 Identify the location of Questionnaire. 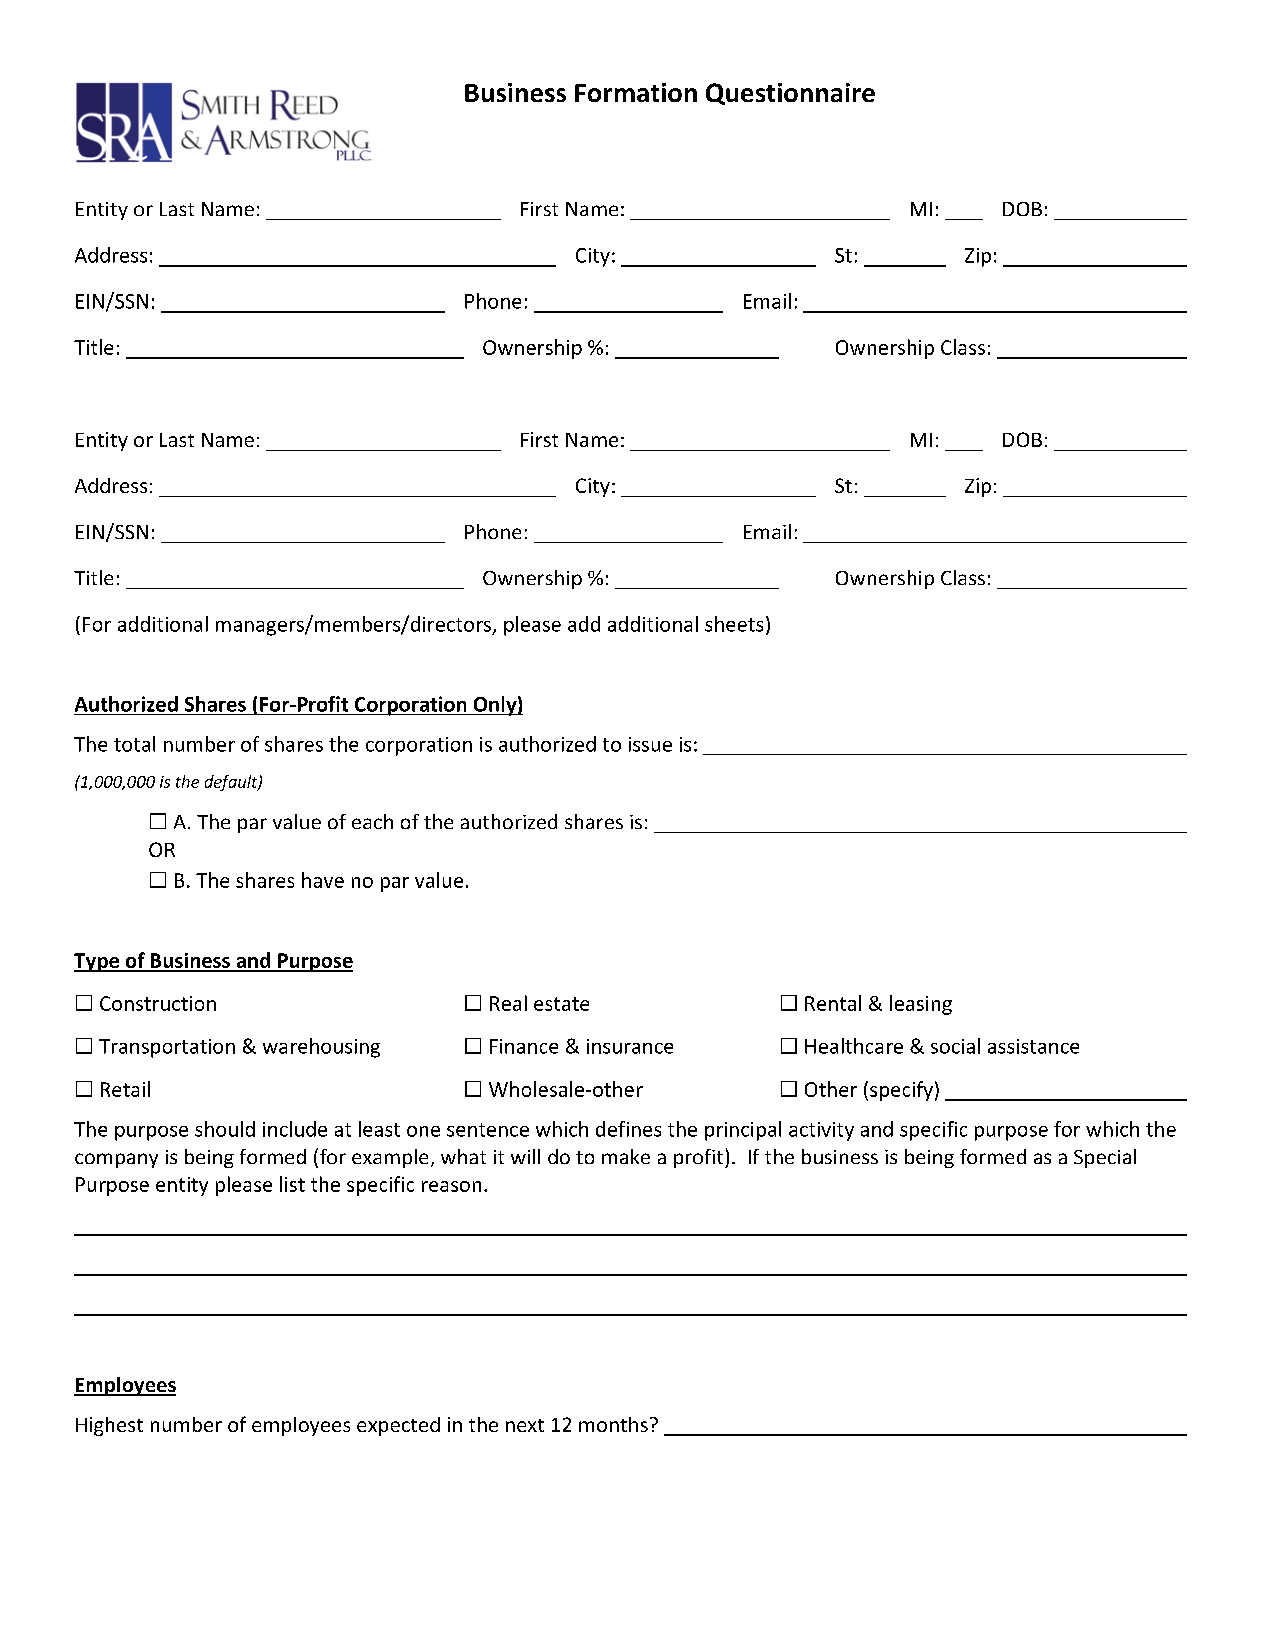
(790, 94).
